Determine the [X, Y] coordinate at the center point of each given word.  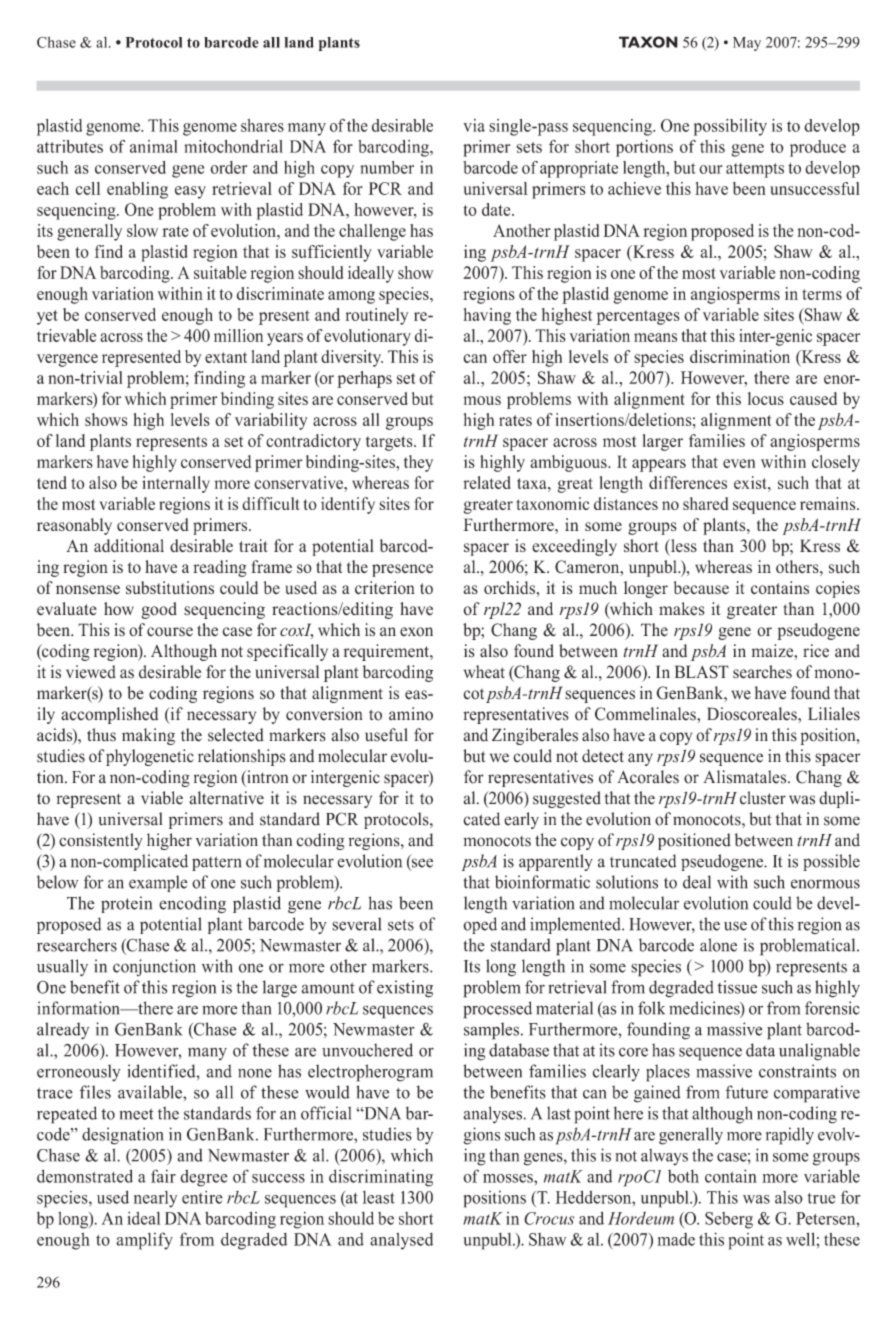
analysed [401, 1241]
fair [163, 1176]
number [387, 167]
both [683, 1176]
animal [153, 146]
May [747, 44]
